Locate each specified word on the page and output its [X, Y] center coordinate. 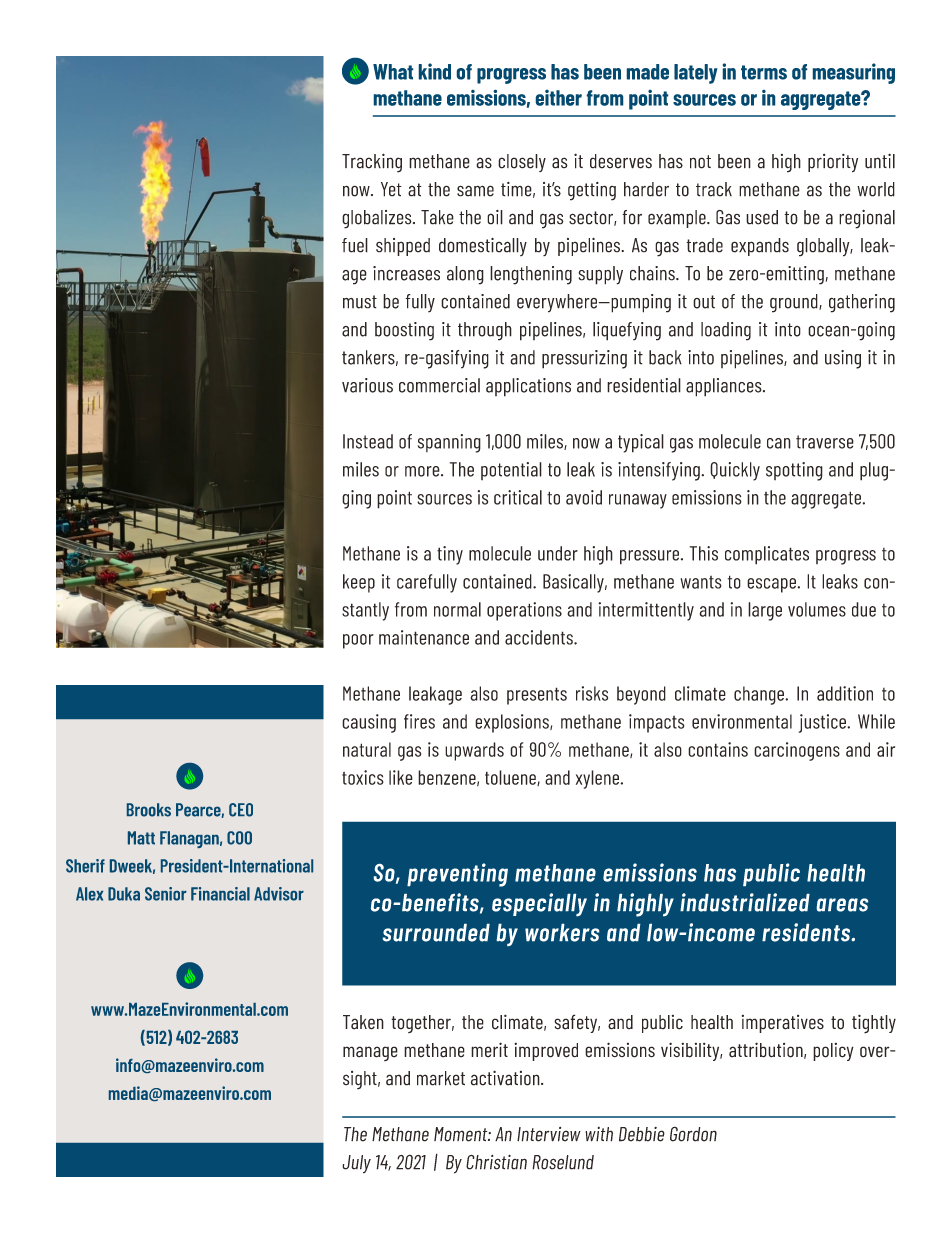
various [367, 385]
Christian [496, 1162]
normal [457, 609]
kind [435, 71]
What [393, 72]
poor [358, 641]
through [485, 331]
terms [764, 72]
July [356, 1164]
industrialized [745, 902]
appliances [725, 387]
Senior [166, 894]
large [765, 611]
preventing [457, 875]
